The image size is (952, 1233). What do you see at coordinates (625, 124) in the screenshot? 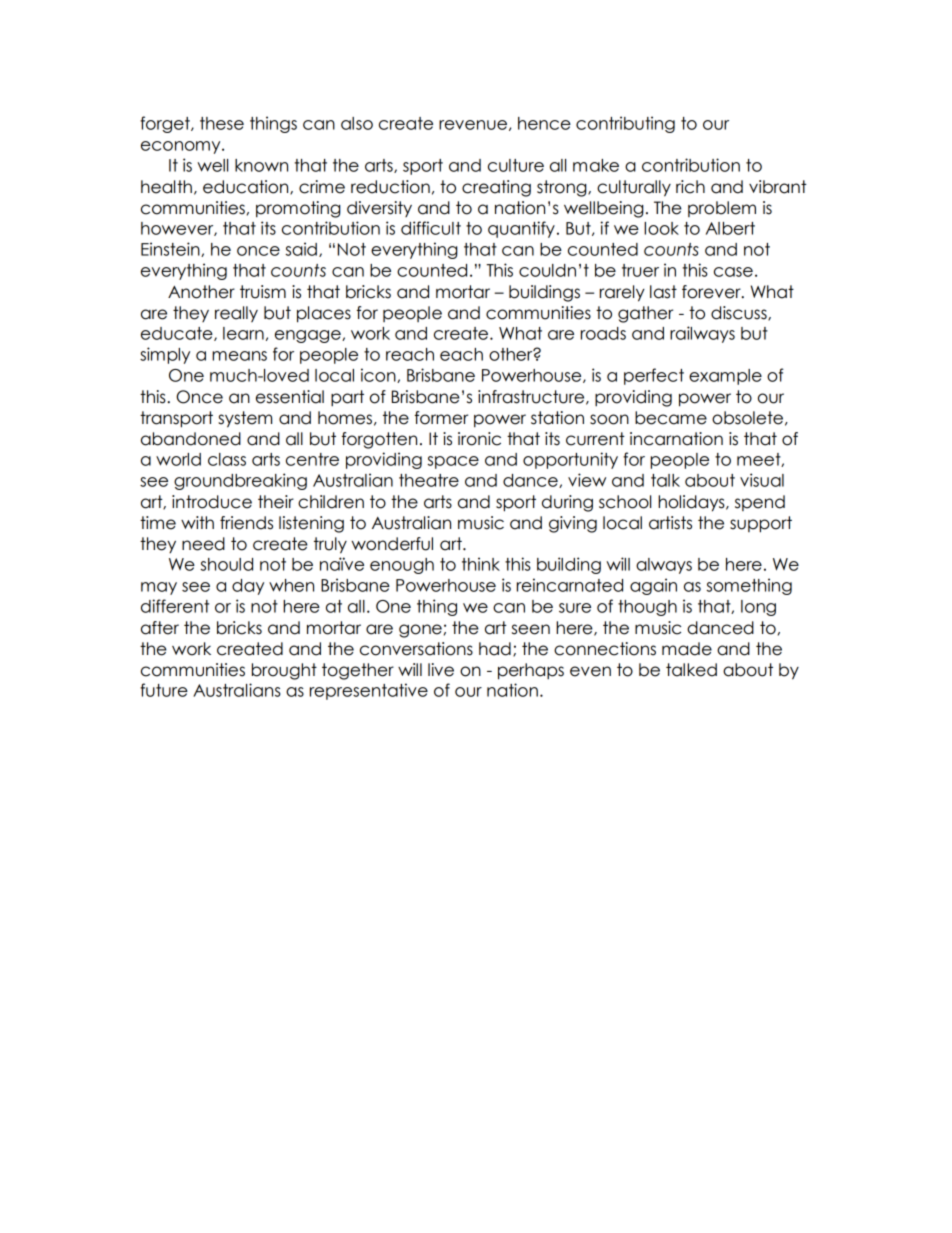
I see `contributing` at bounding box center [625, 124].
